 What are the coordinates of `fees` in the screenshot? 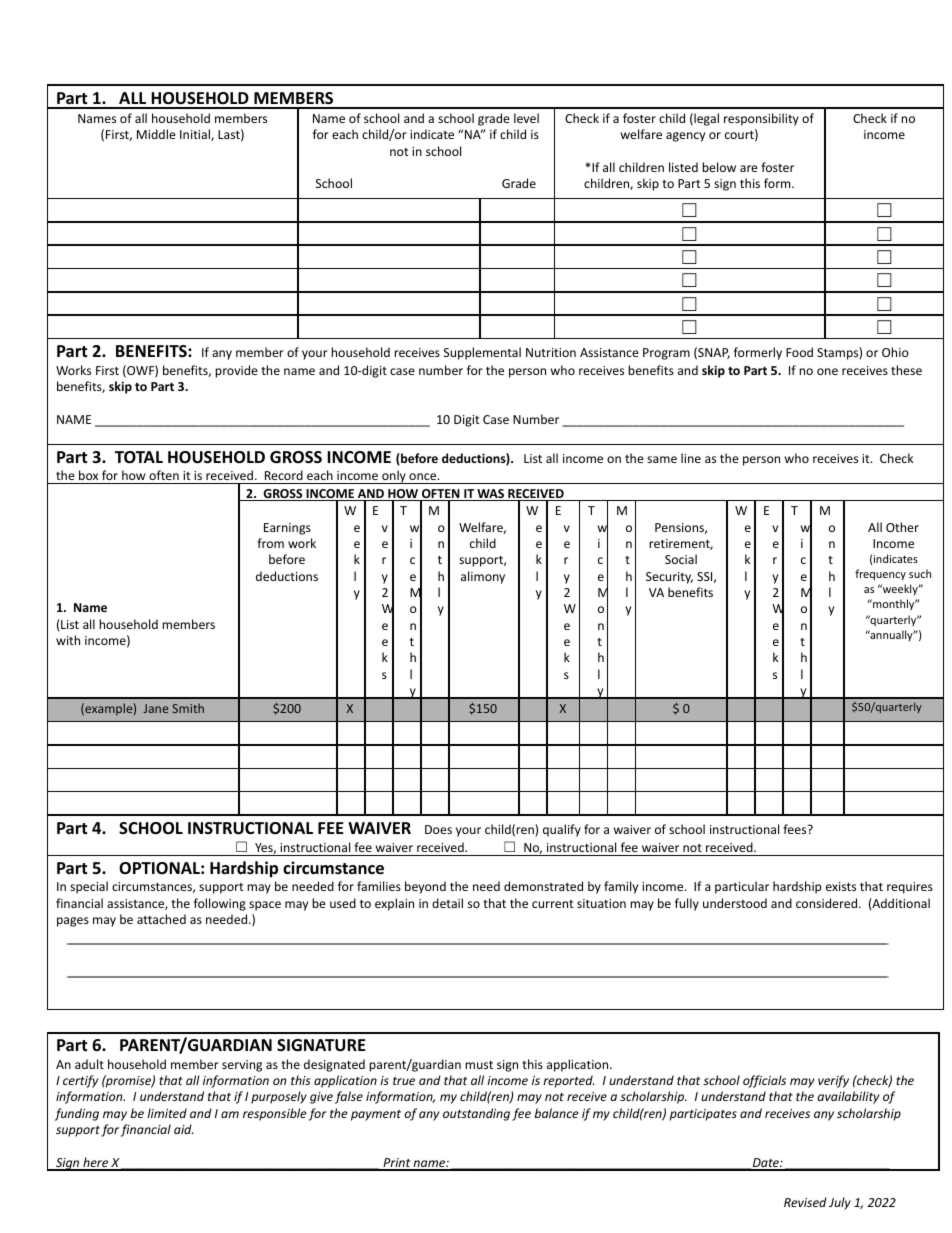 It's located at (796, 829).
